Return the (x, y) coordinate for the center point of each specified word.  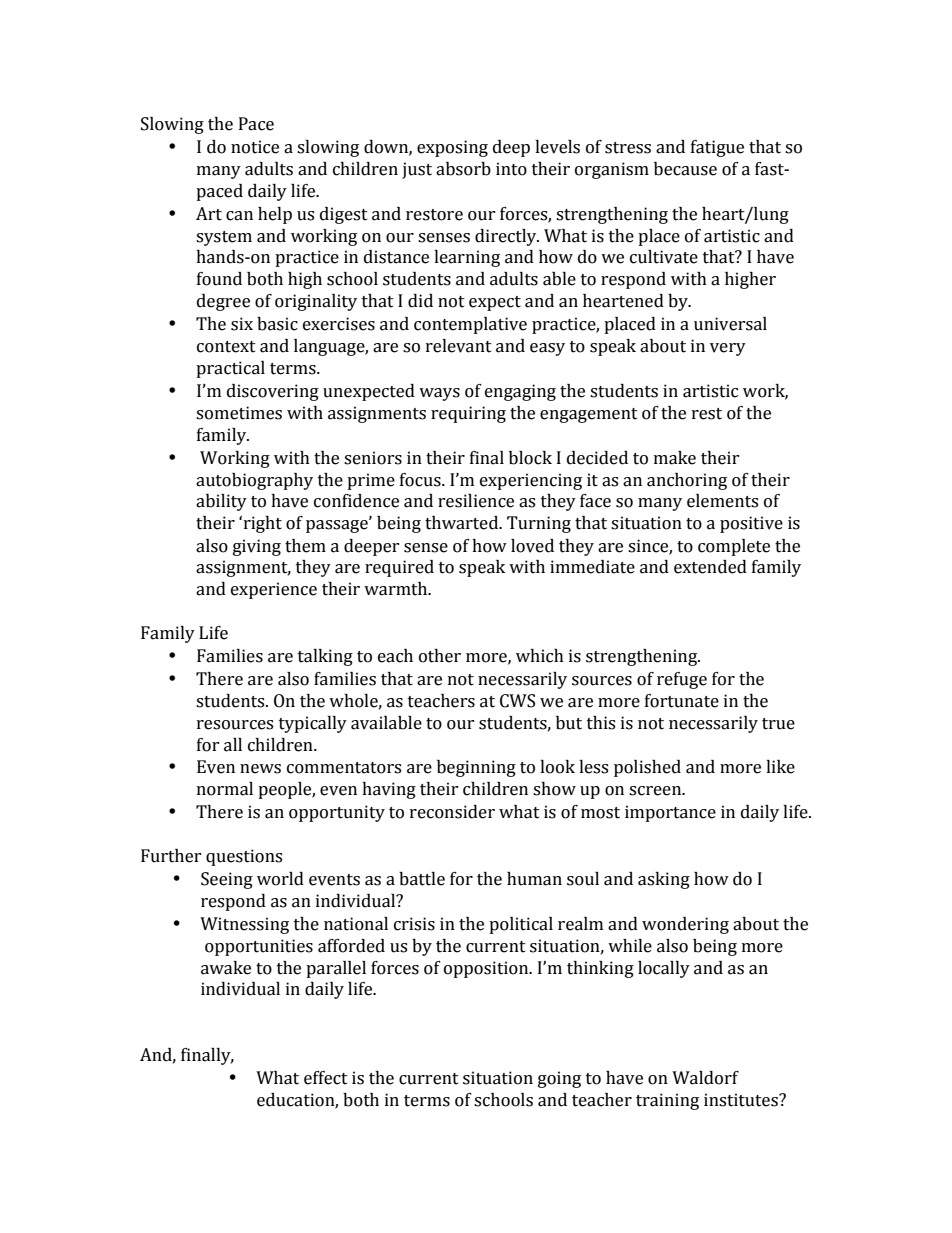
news (260, 769)
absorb (463, 169)
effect (326, 1078)
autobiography (254, 481)
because (685, 169)
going (559, 1079)
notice (255, 147)
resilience (476, 501)
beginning (476, 768)
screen (656, 791)
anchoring (687, 481)
